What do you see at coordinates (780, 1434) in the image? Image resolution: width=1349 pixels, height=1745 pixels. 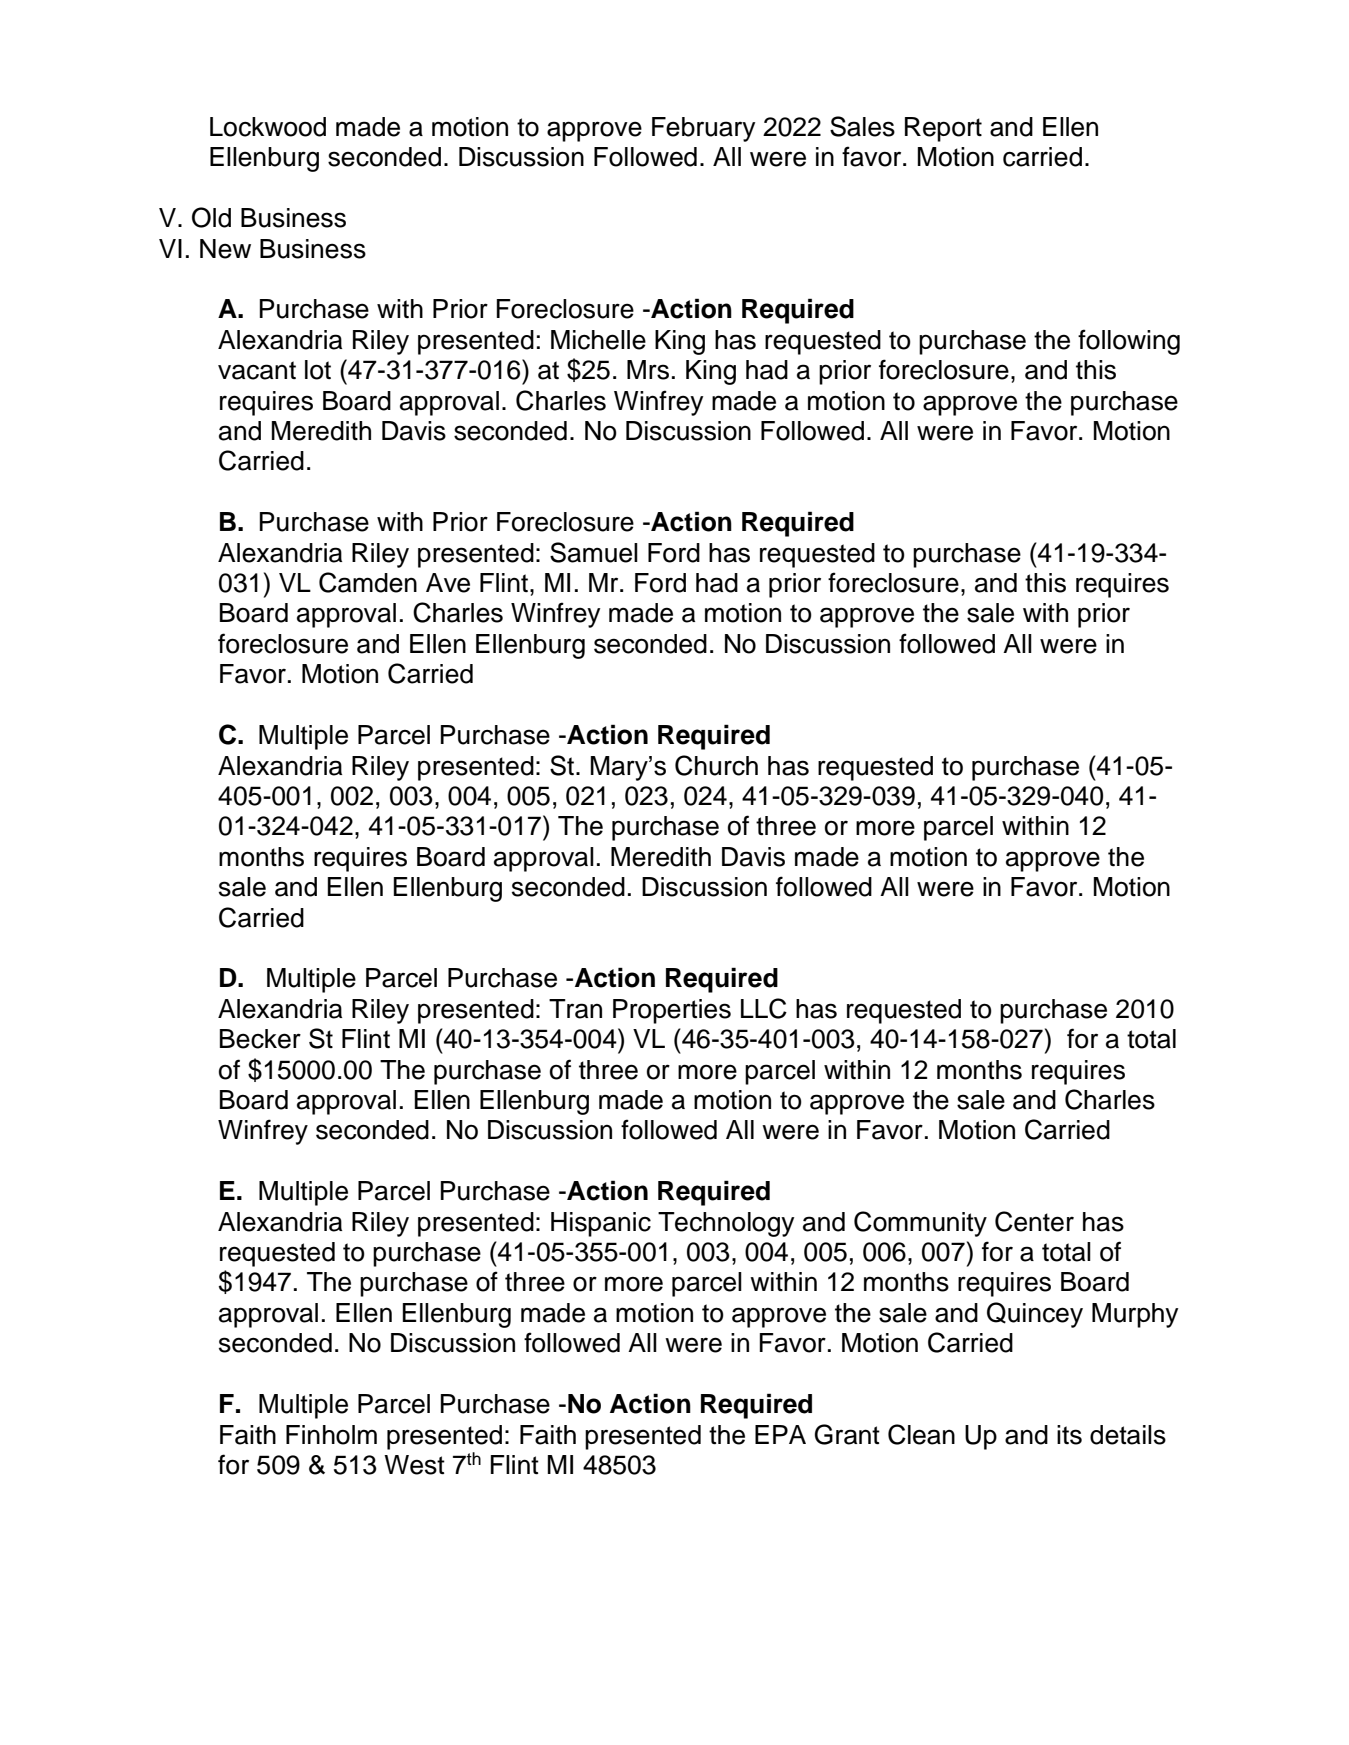 I see `EPA` at bounding box center [780, 1434].
